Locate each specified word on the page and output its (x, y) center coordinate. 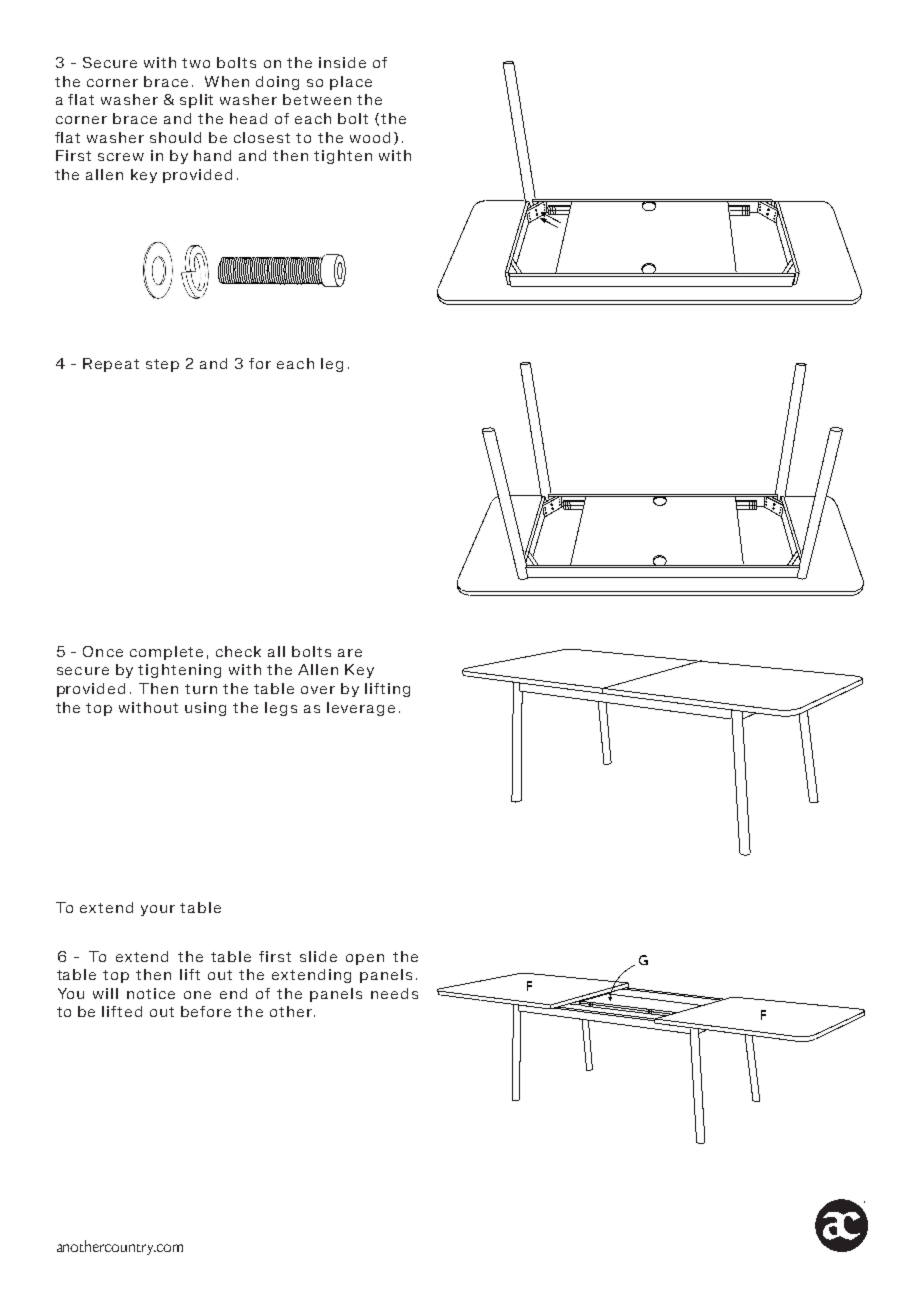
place (351, 83)
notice (151, 993)
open (365, 959)
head (248, 118)
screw (121, 157)
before (206, 1011)
